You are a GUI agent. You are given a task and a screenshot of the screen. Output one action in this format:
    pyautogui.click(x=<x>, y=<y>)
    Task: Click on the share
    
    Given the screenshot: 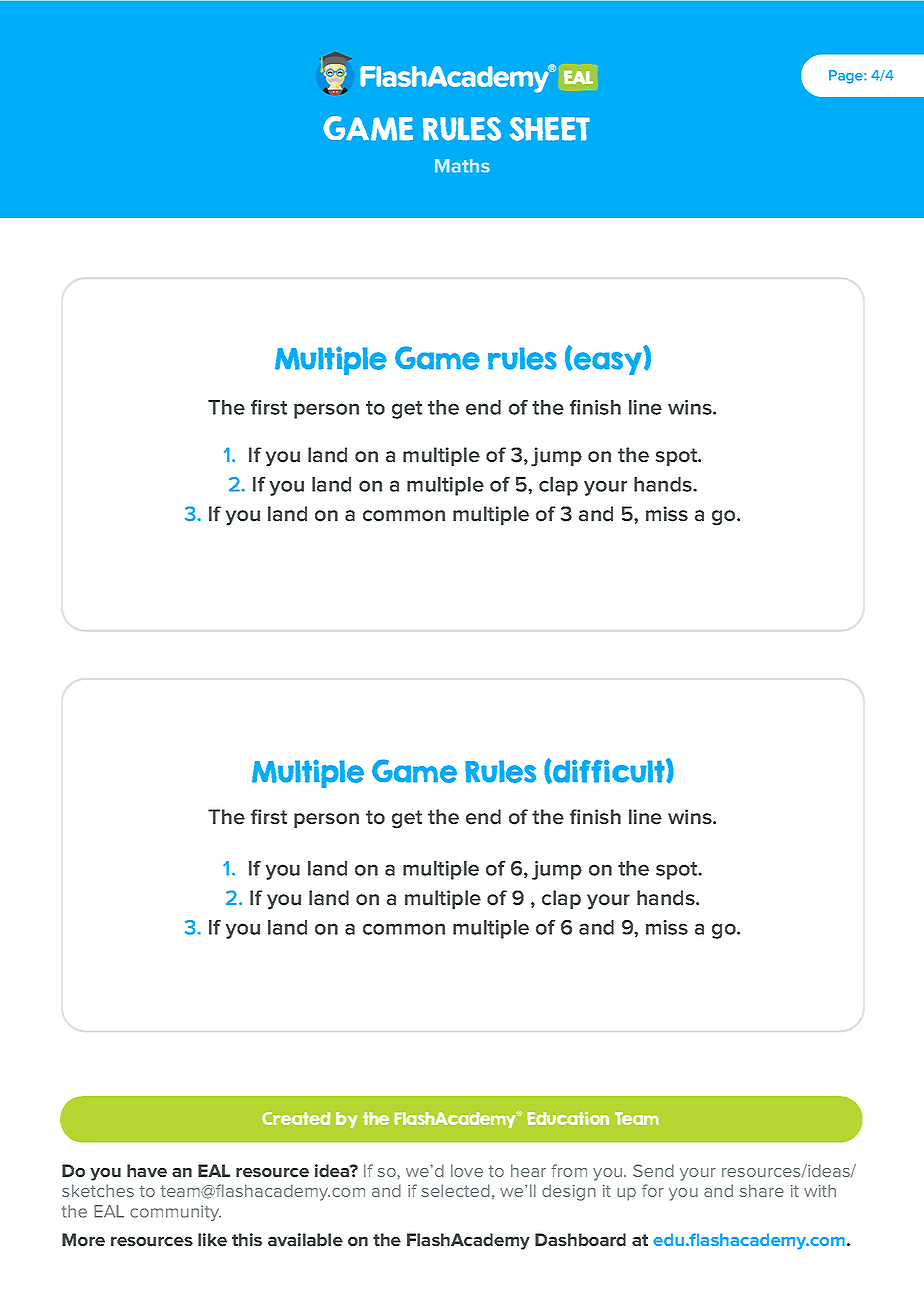 What is the action you would take?
    pyautogui.click(x=762, y=1190)
